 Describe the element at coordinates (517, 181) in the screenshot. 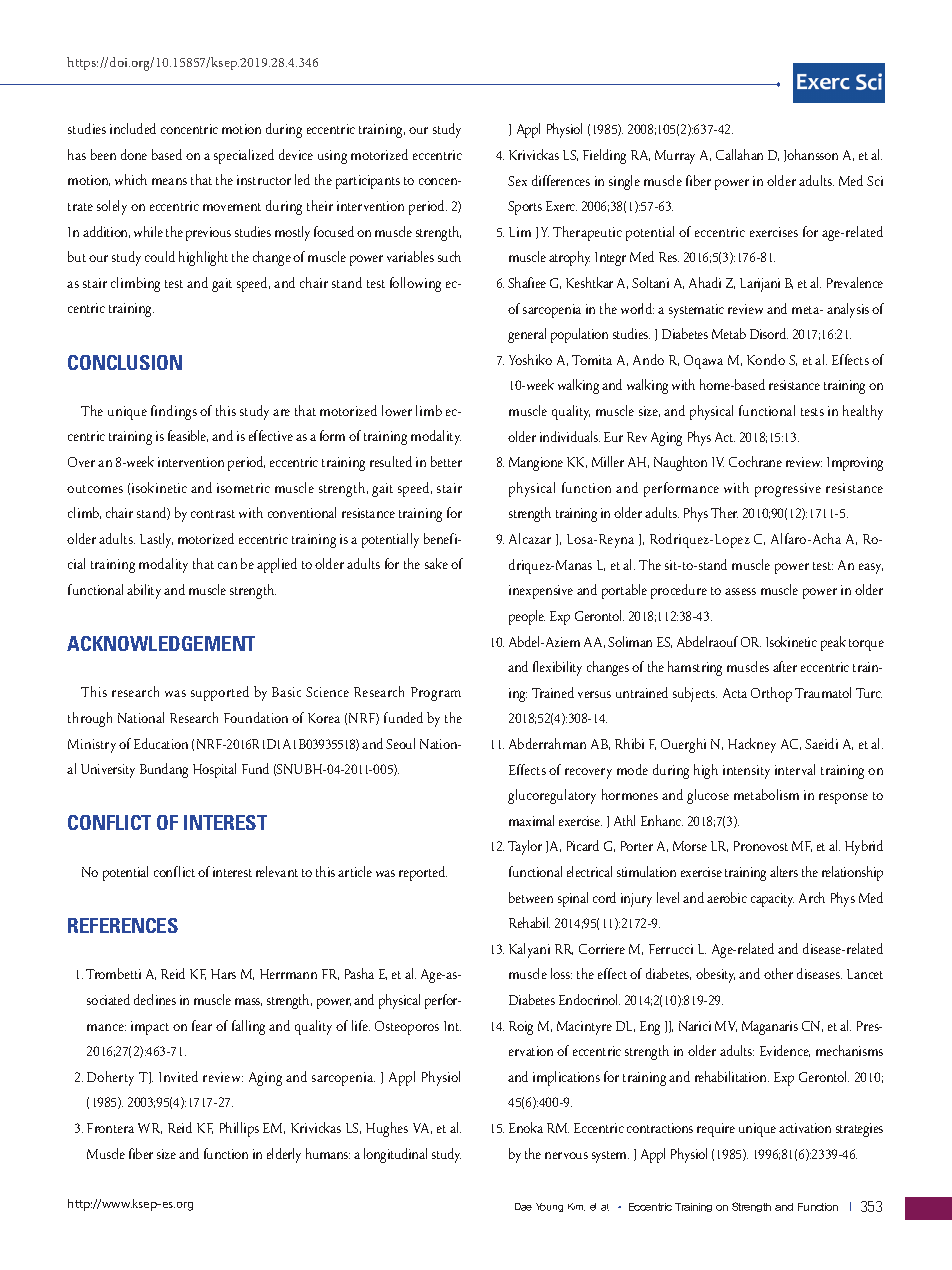

I see `Sex` at that location.
